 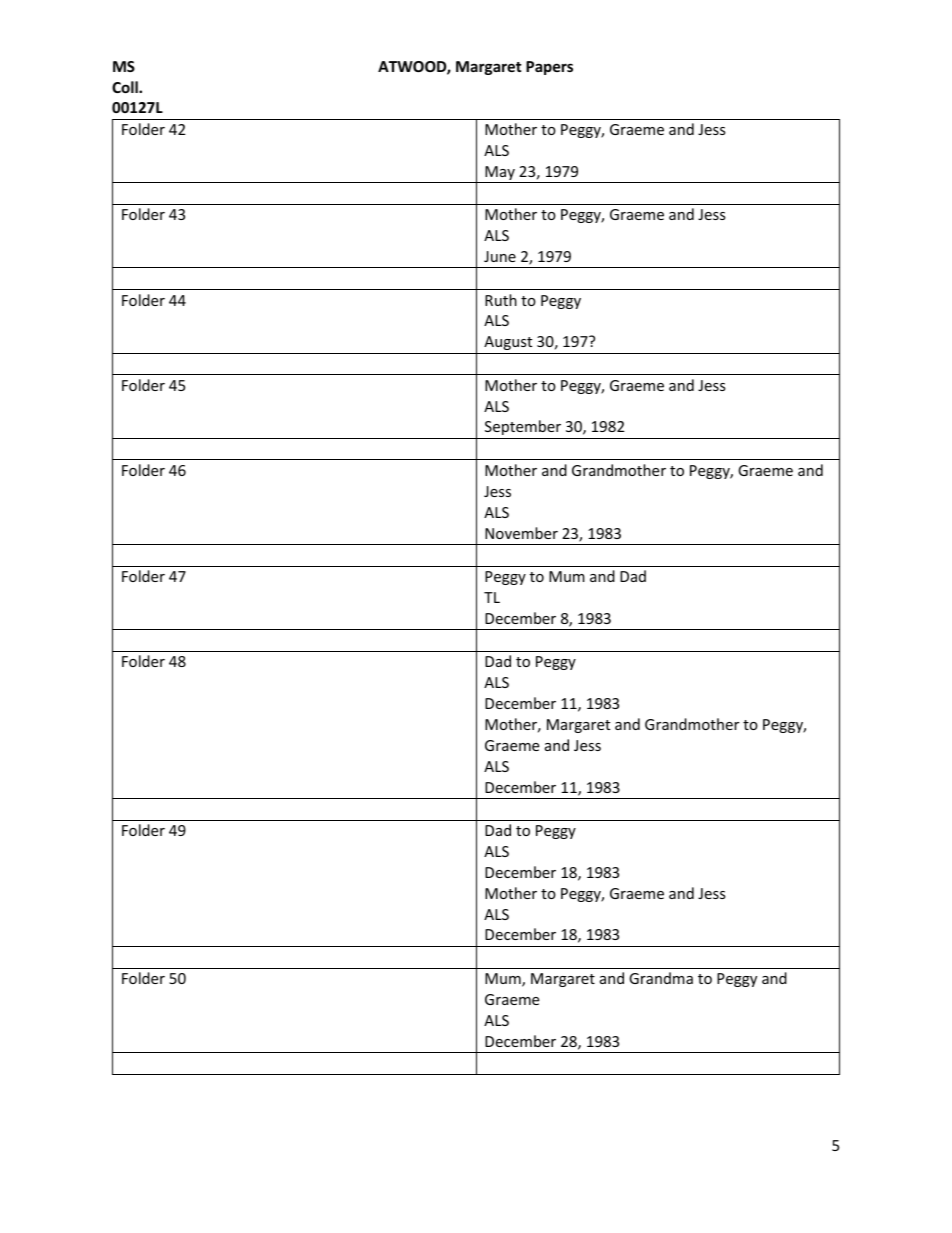 I want to click on May, so click(x=500, y=174).
